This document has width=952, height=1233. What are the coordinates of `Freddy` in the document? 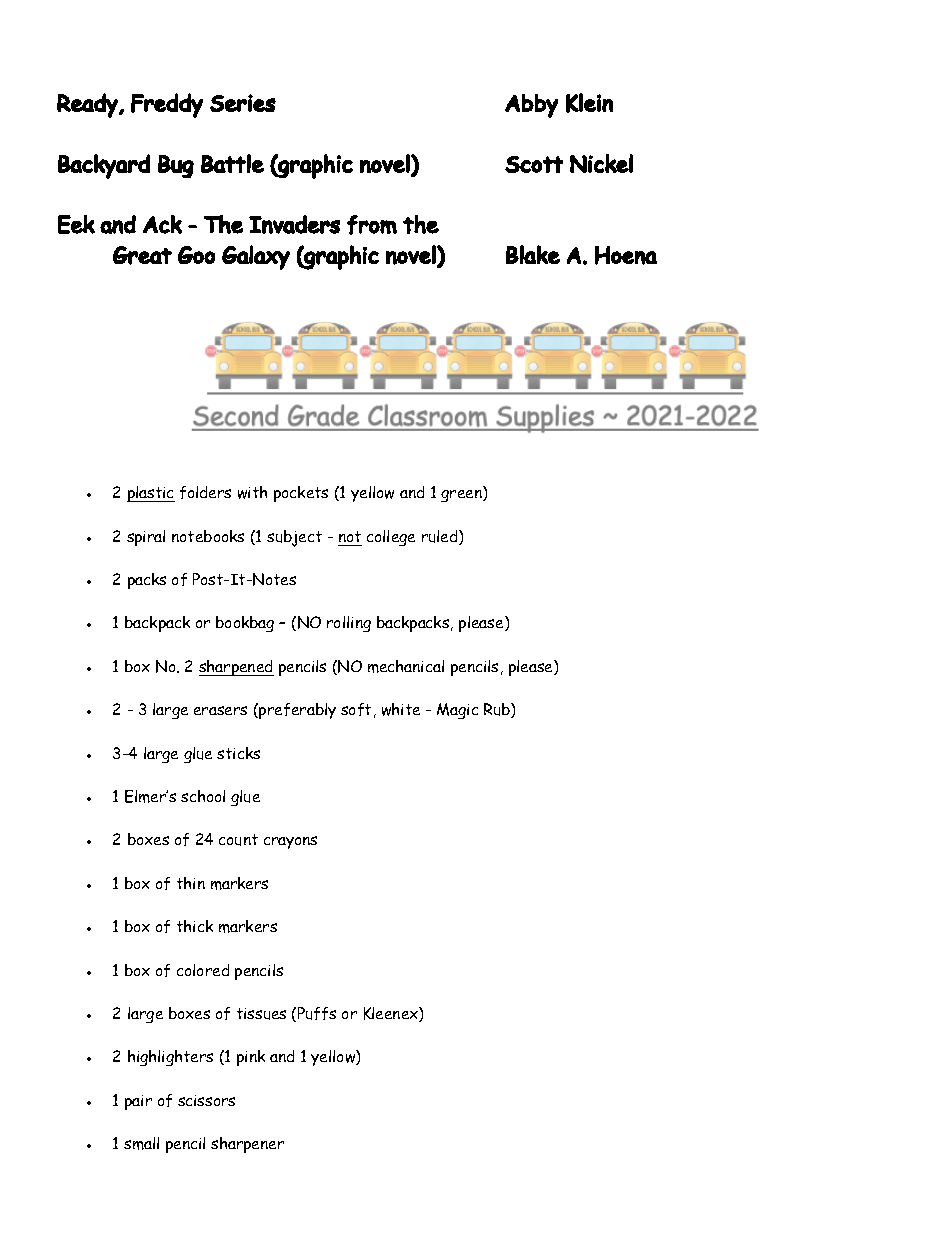 It's located at (167, 105).
